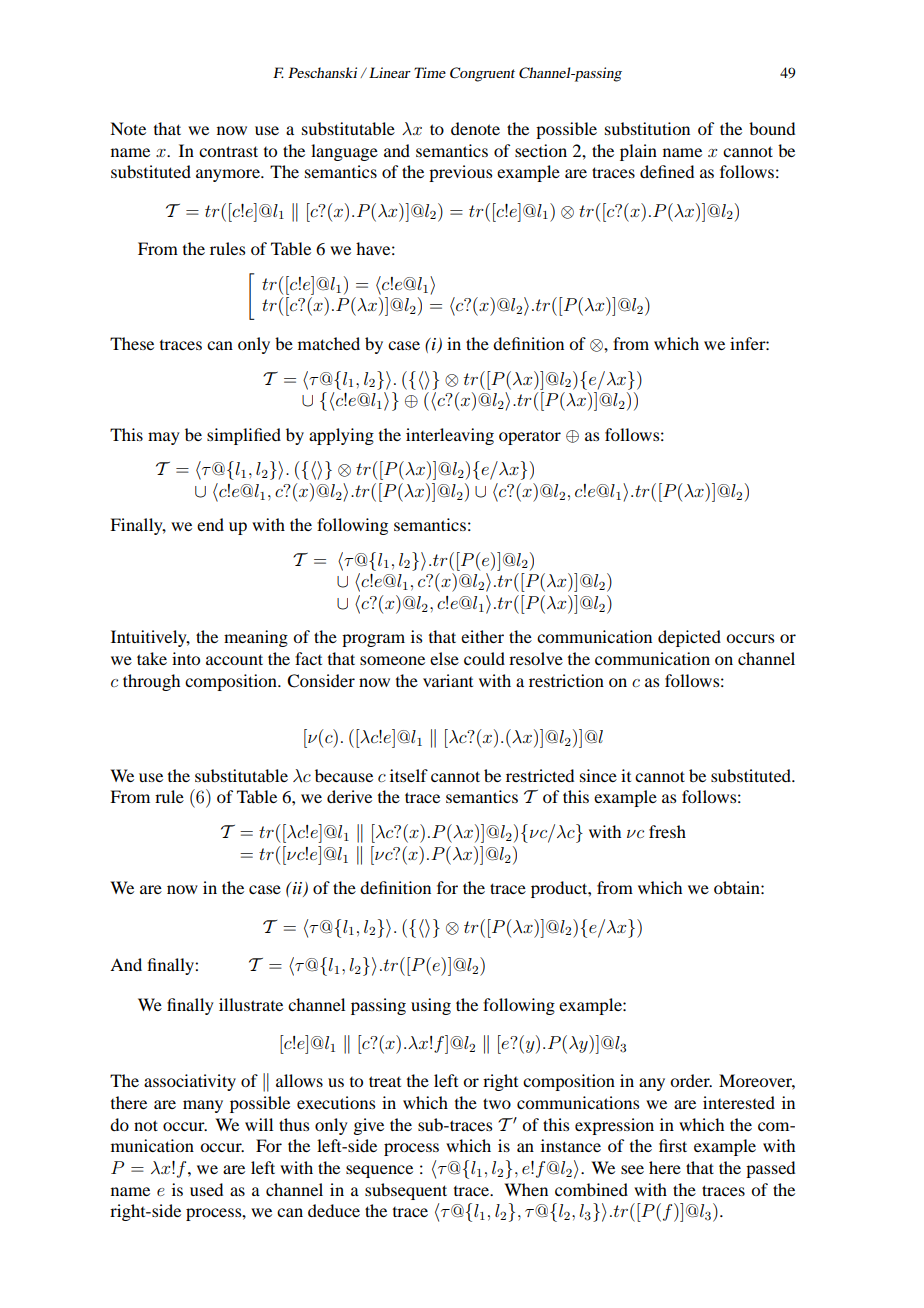  Describe the element at coordinates (210, 524) in the document. I see `end` at that location.
